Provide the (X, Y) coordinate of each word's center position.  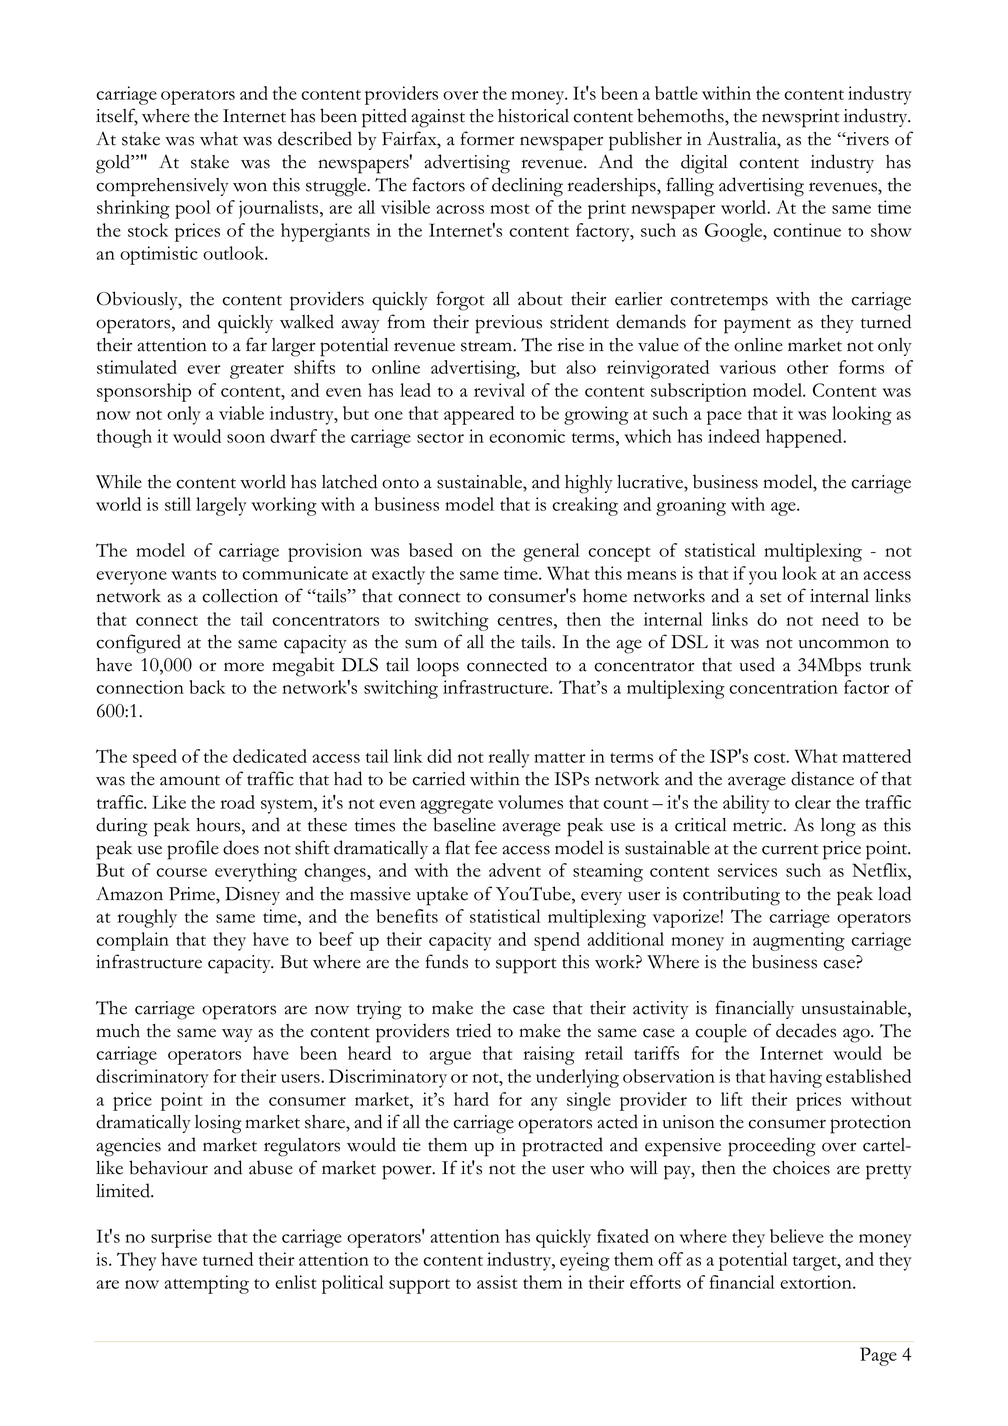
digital (704, 164)
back (207, 687)
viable (241, 413)
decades (806, 1030)
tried (473, 1030)
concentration (783, 687)
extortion (817, 1282)
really (509, 758)
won (250, 187)
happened (805, 438)
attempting (206, 1284)
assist (497, 1282)
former (487, 138)
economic (527, 436)
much (118, 1031)
